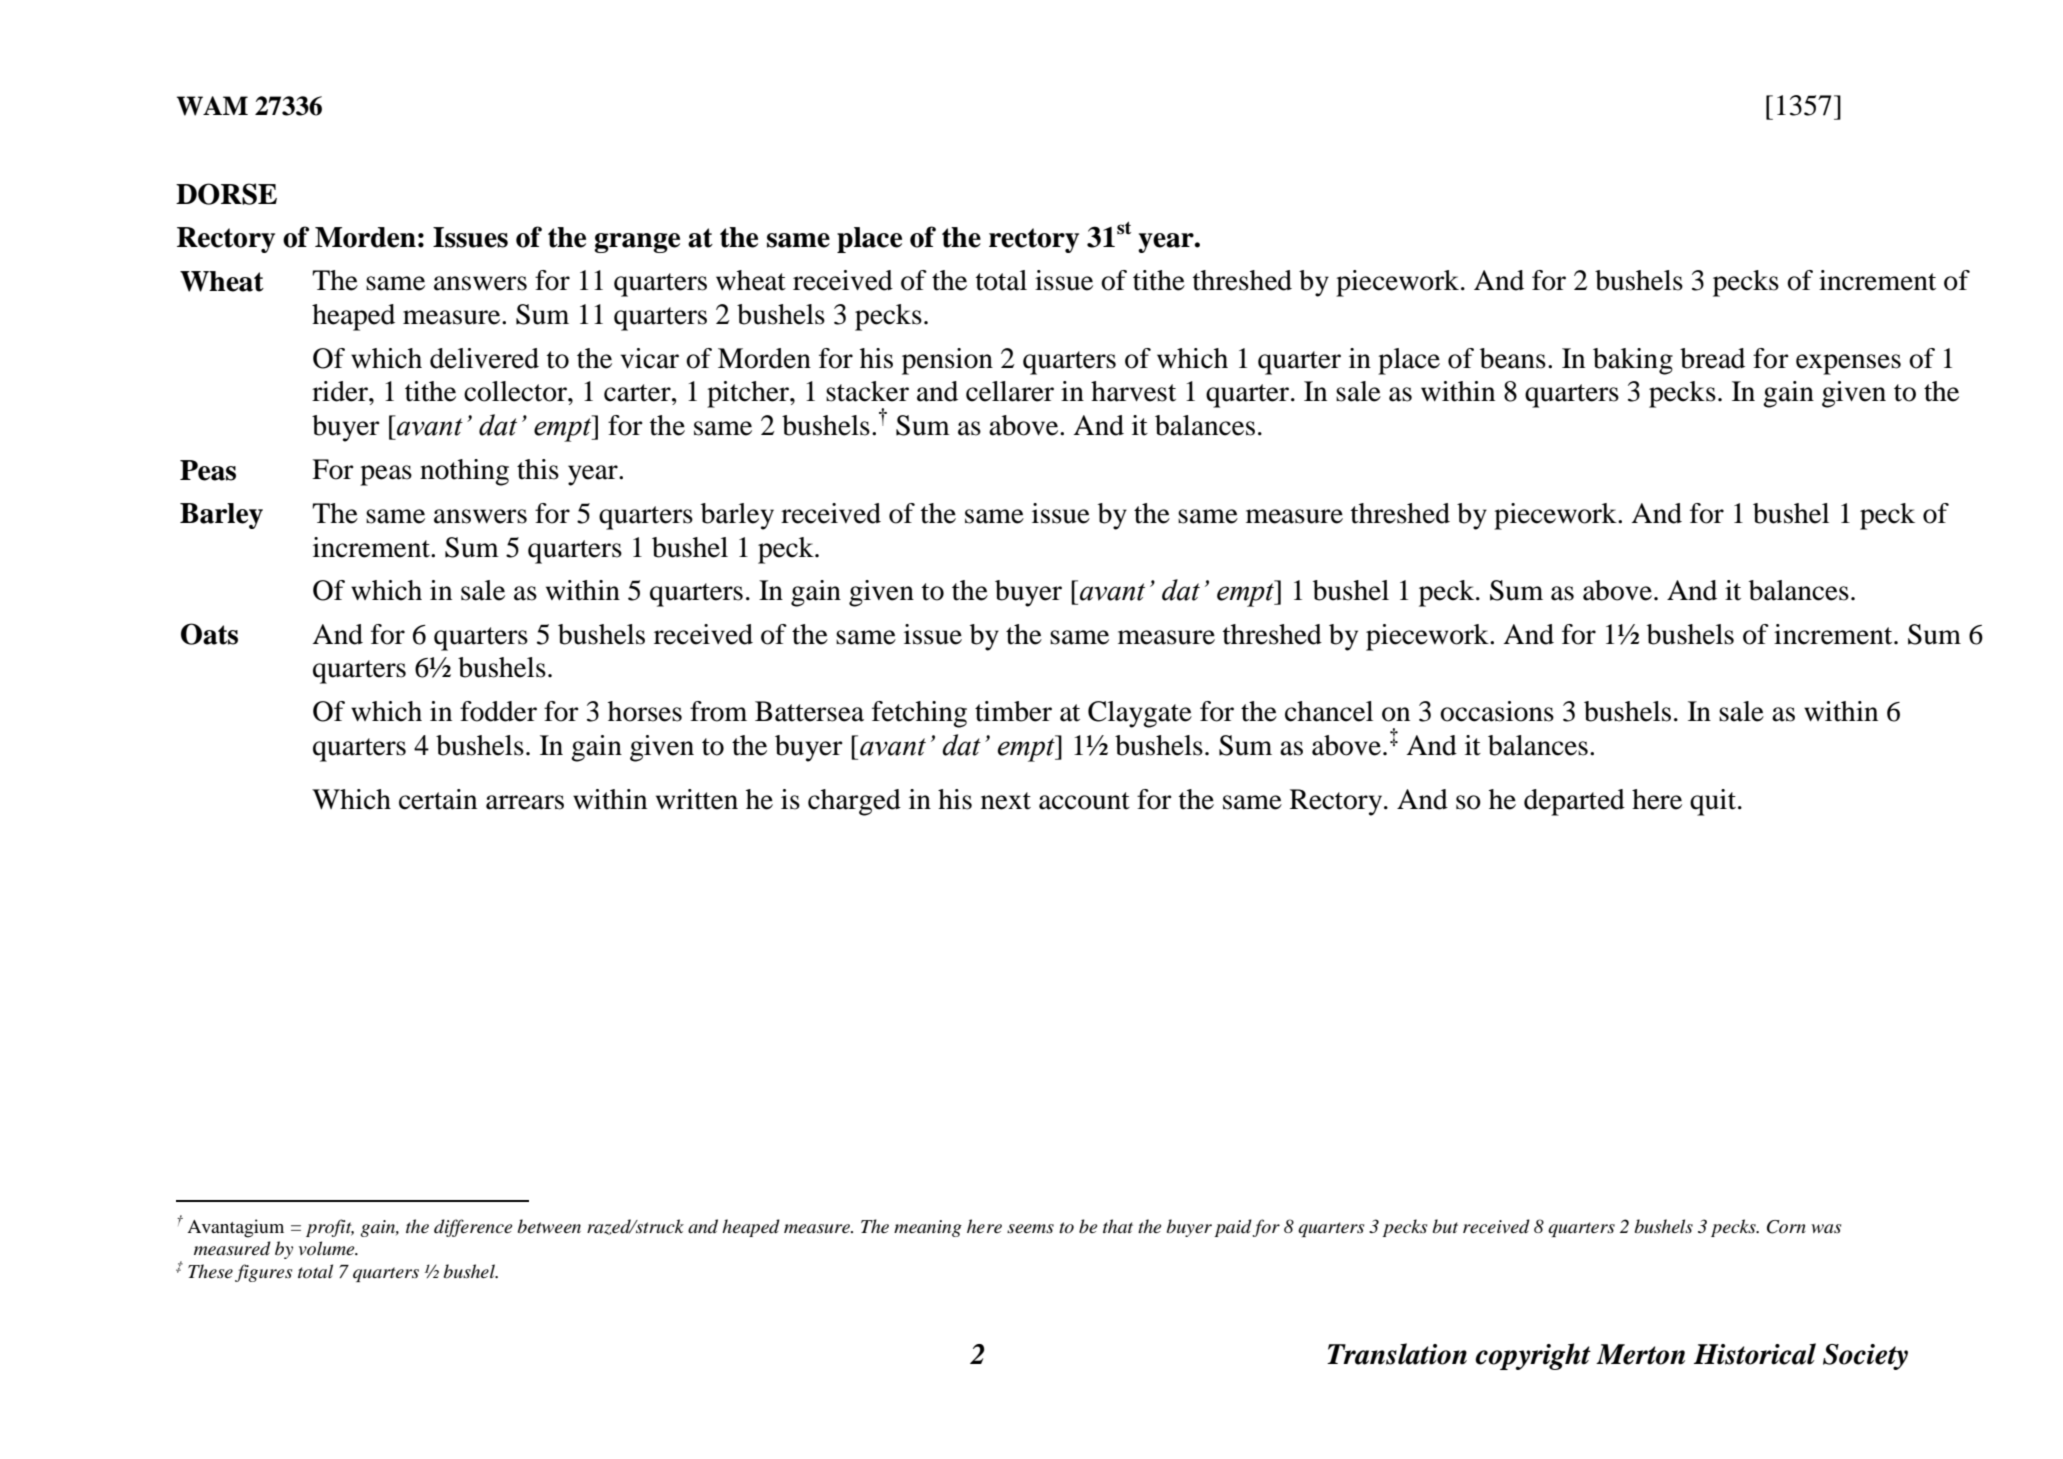  Describe the element at coordinates (341, 391) in the image. I see `rider` at that location.
